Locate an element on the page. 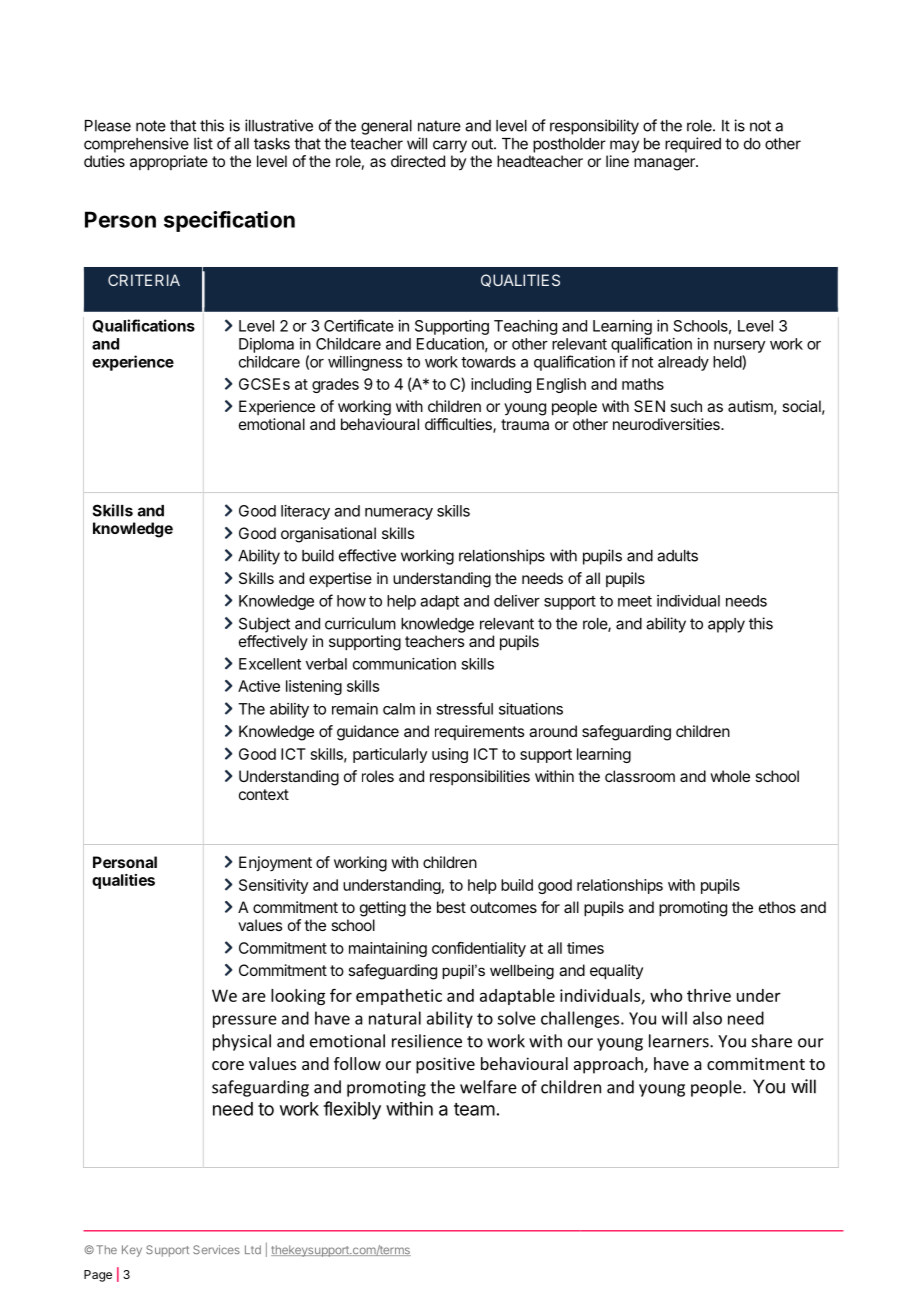 Image resolution: width=924 pixels, height=1308 pixels. pressure is located at coordinates (245, 1021).
